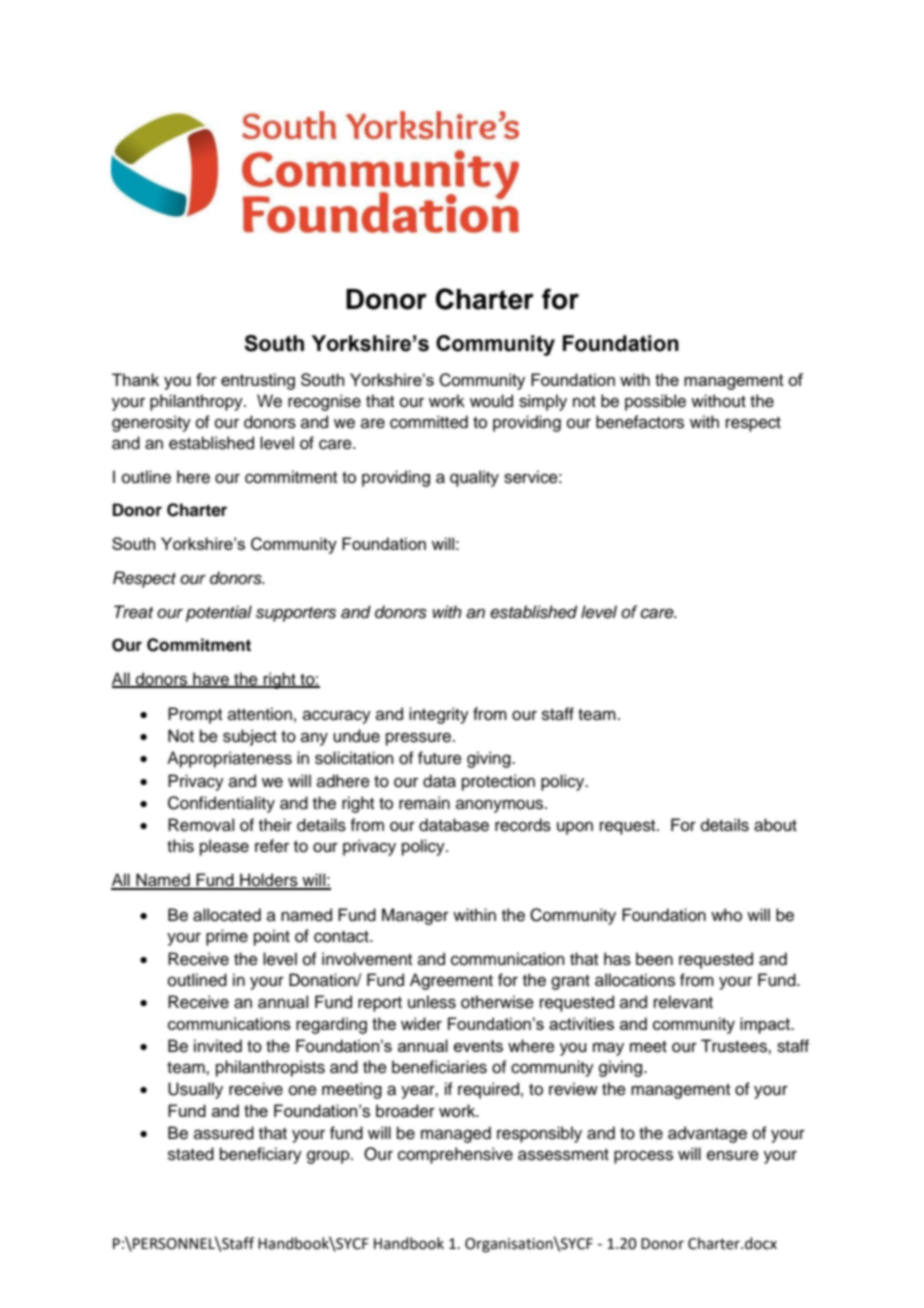  I want to click on future, so click(440, 758).
